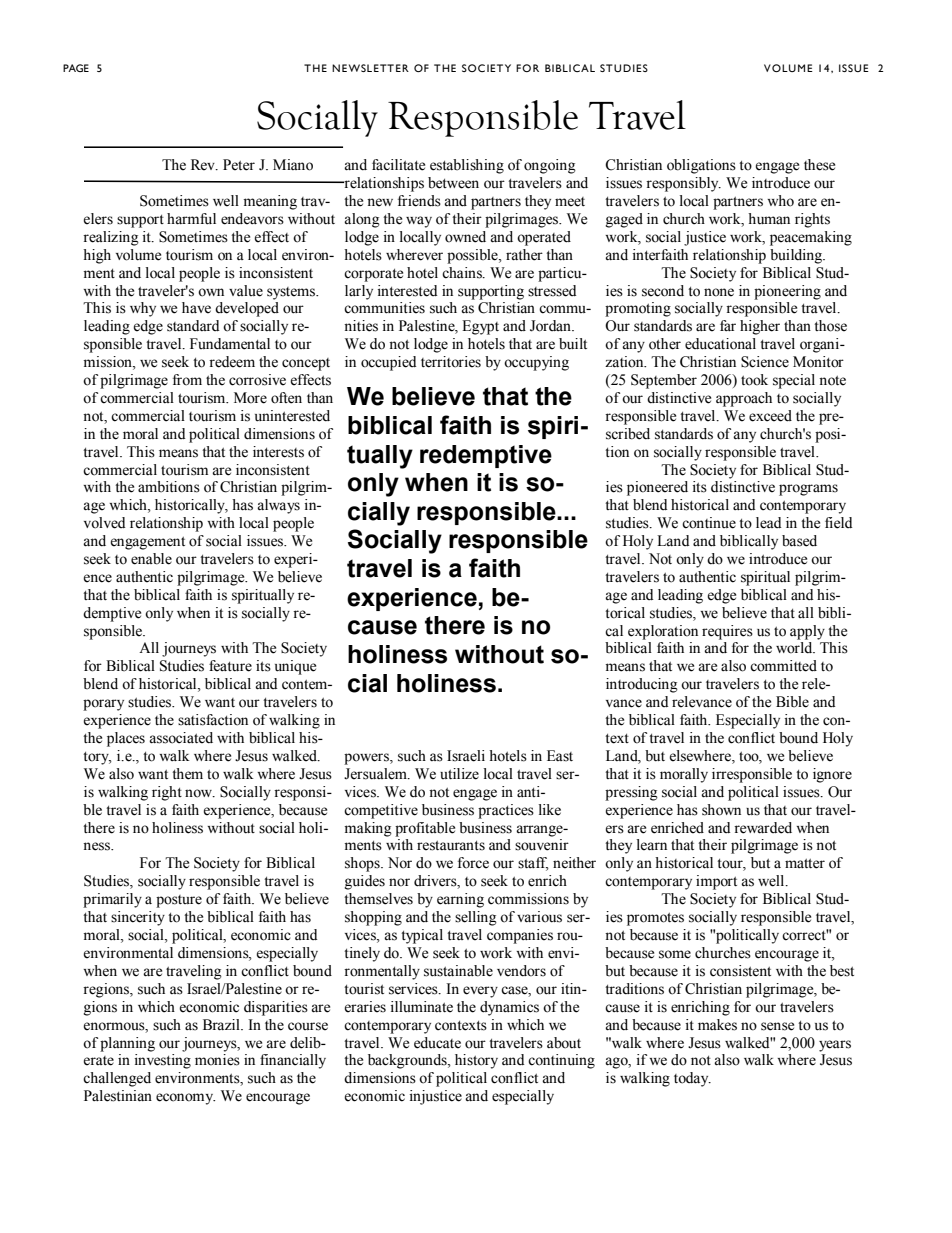 Image resolution: width=952 pixels, height=1233 pixels. What do you see at coordinates (467, 166) in the screenshot?
I see `establishing` at bounding box center [467, 166].
